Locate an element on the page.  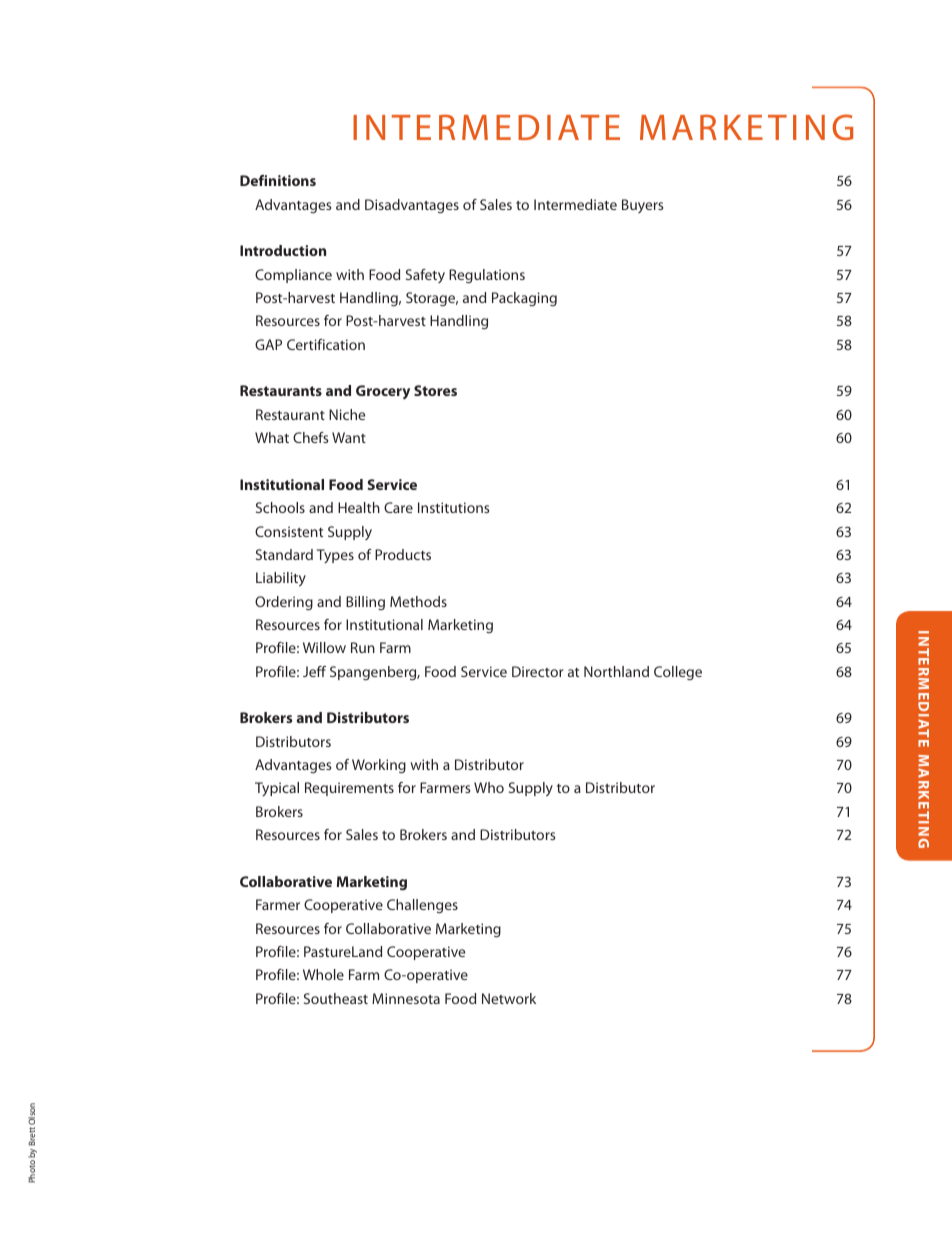
Chefs is located at coordinates (311, 437).
